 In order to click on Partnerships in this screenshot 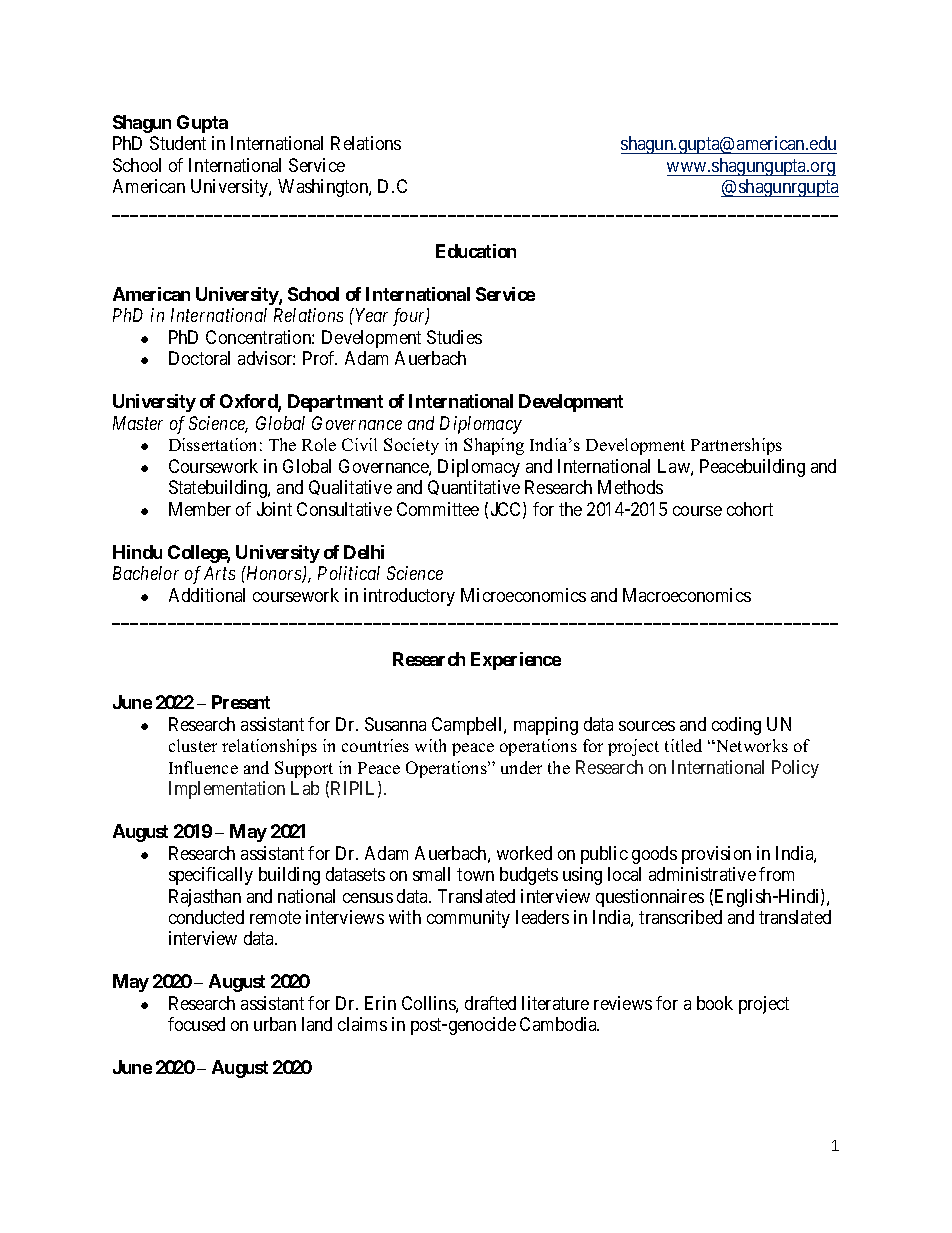, I will do `click(736, 446)`.
